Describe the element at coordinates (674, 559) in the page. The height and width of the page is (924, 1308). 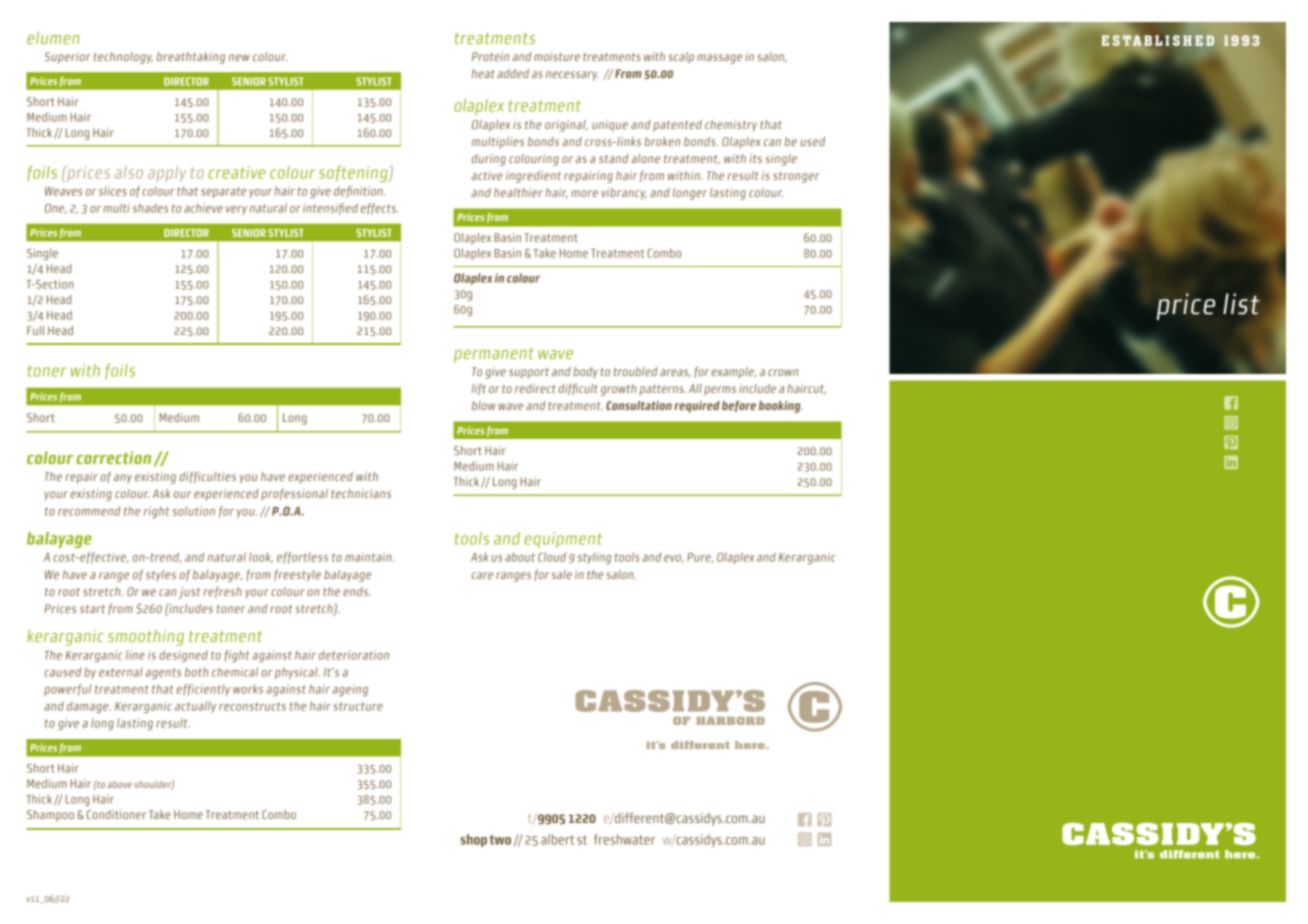
I see `evo` at that location.
